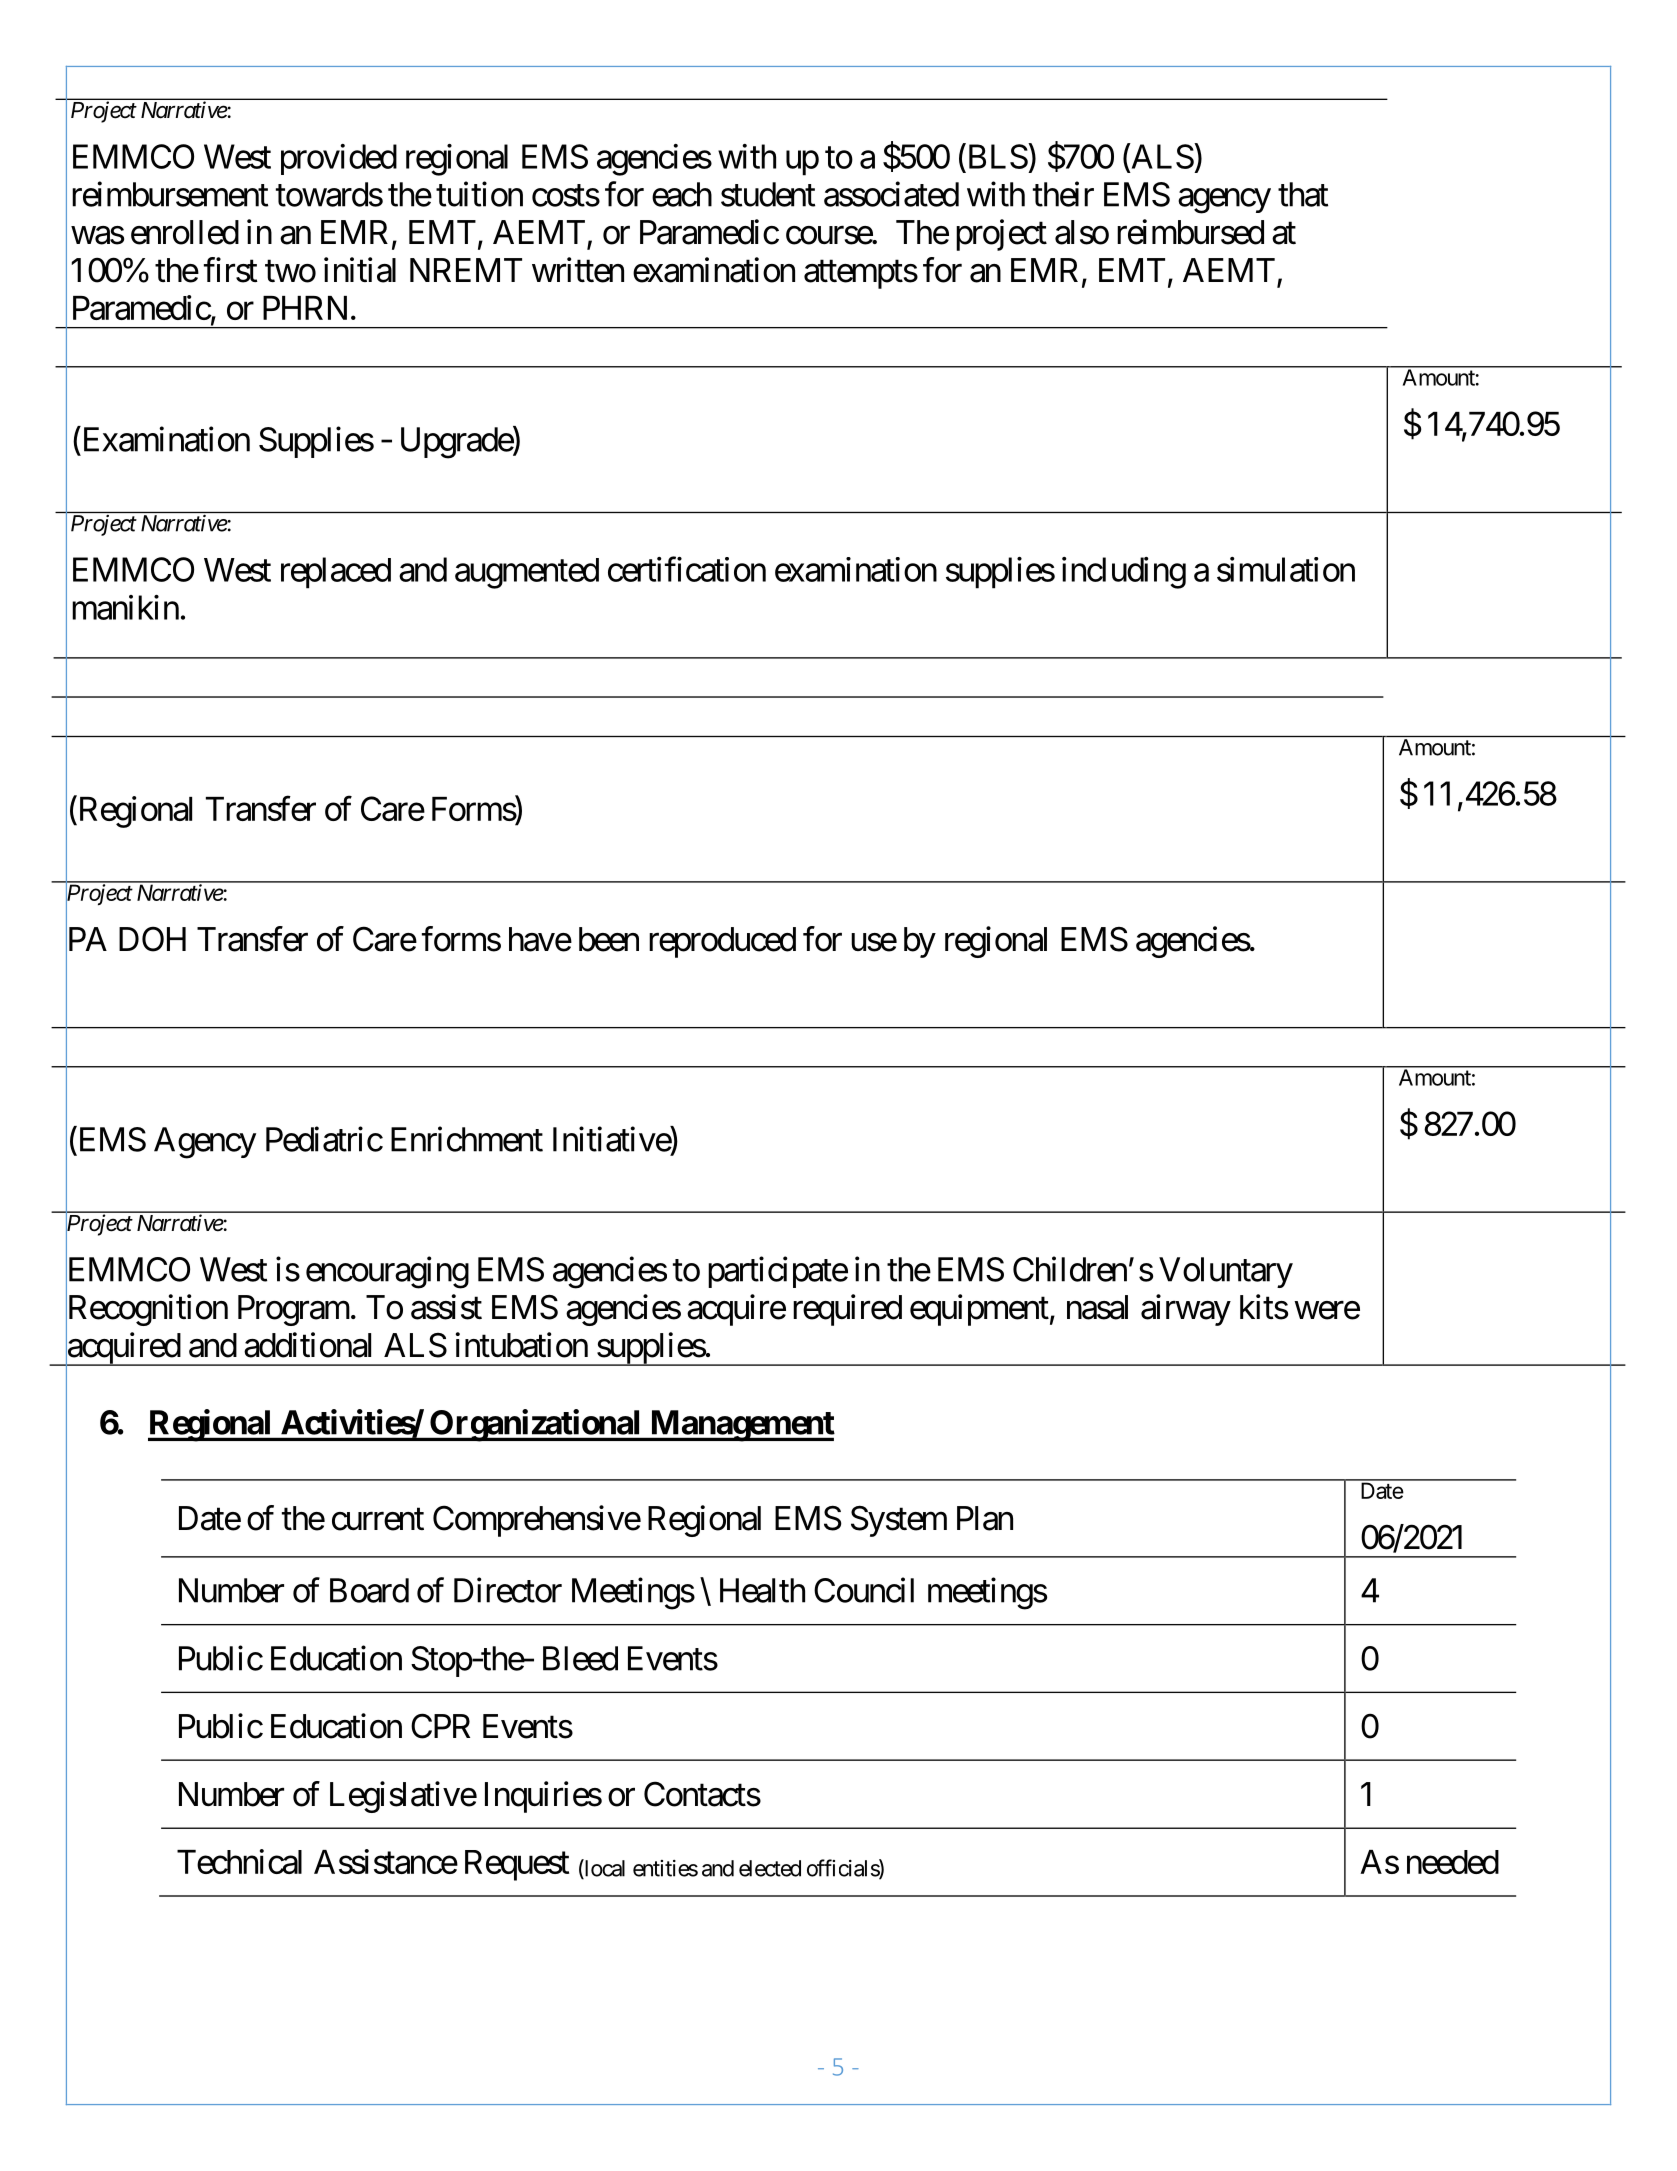 The width and height of the screenshot is (1677, 2171). I want to click on reimbursed, so click(1190, 232).
